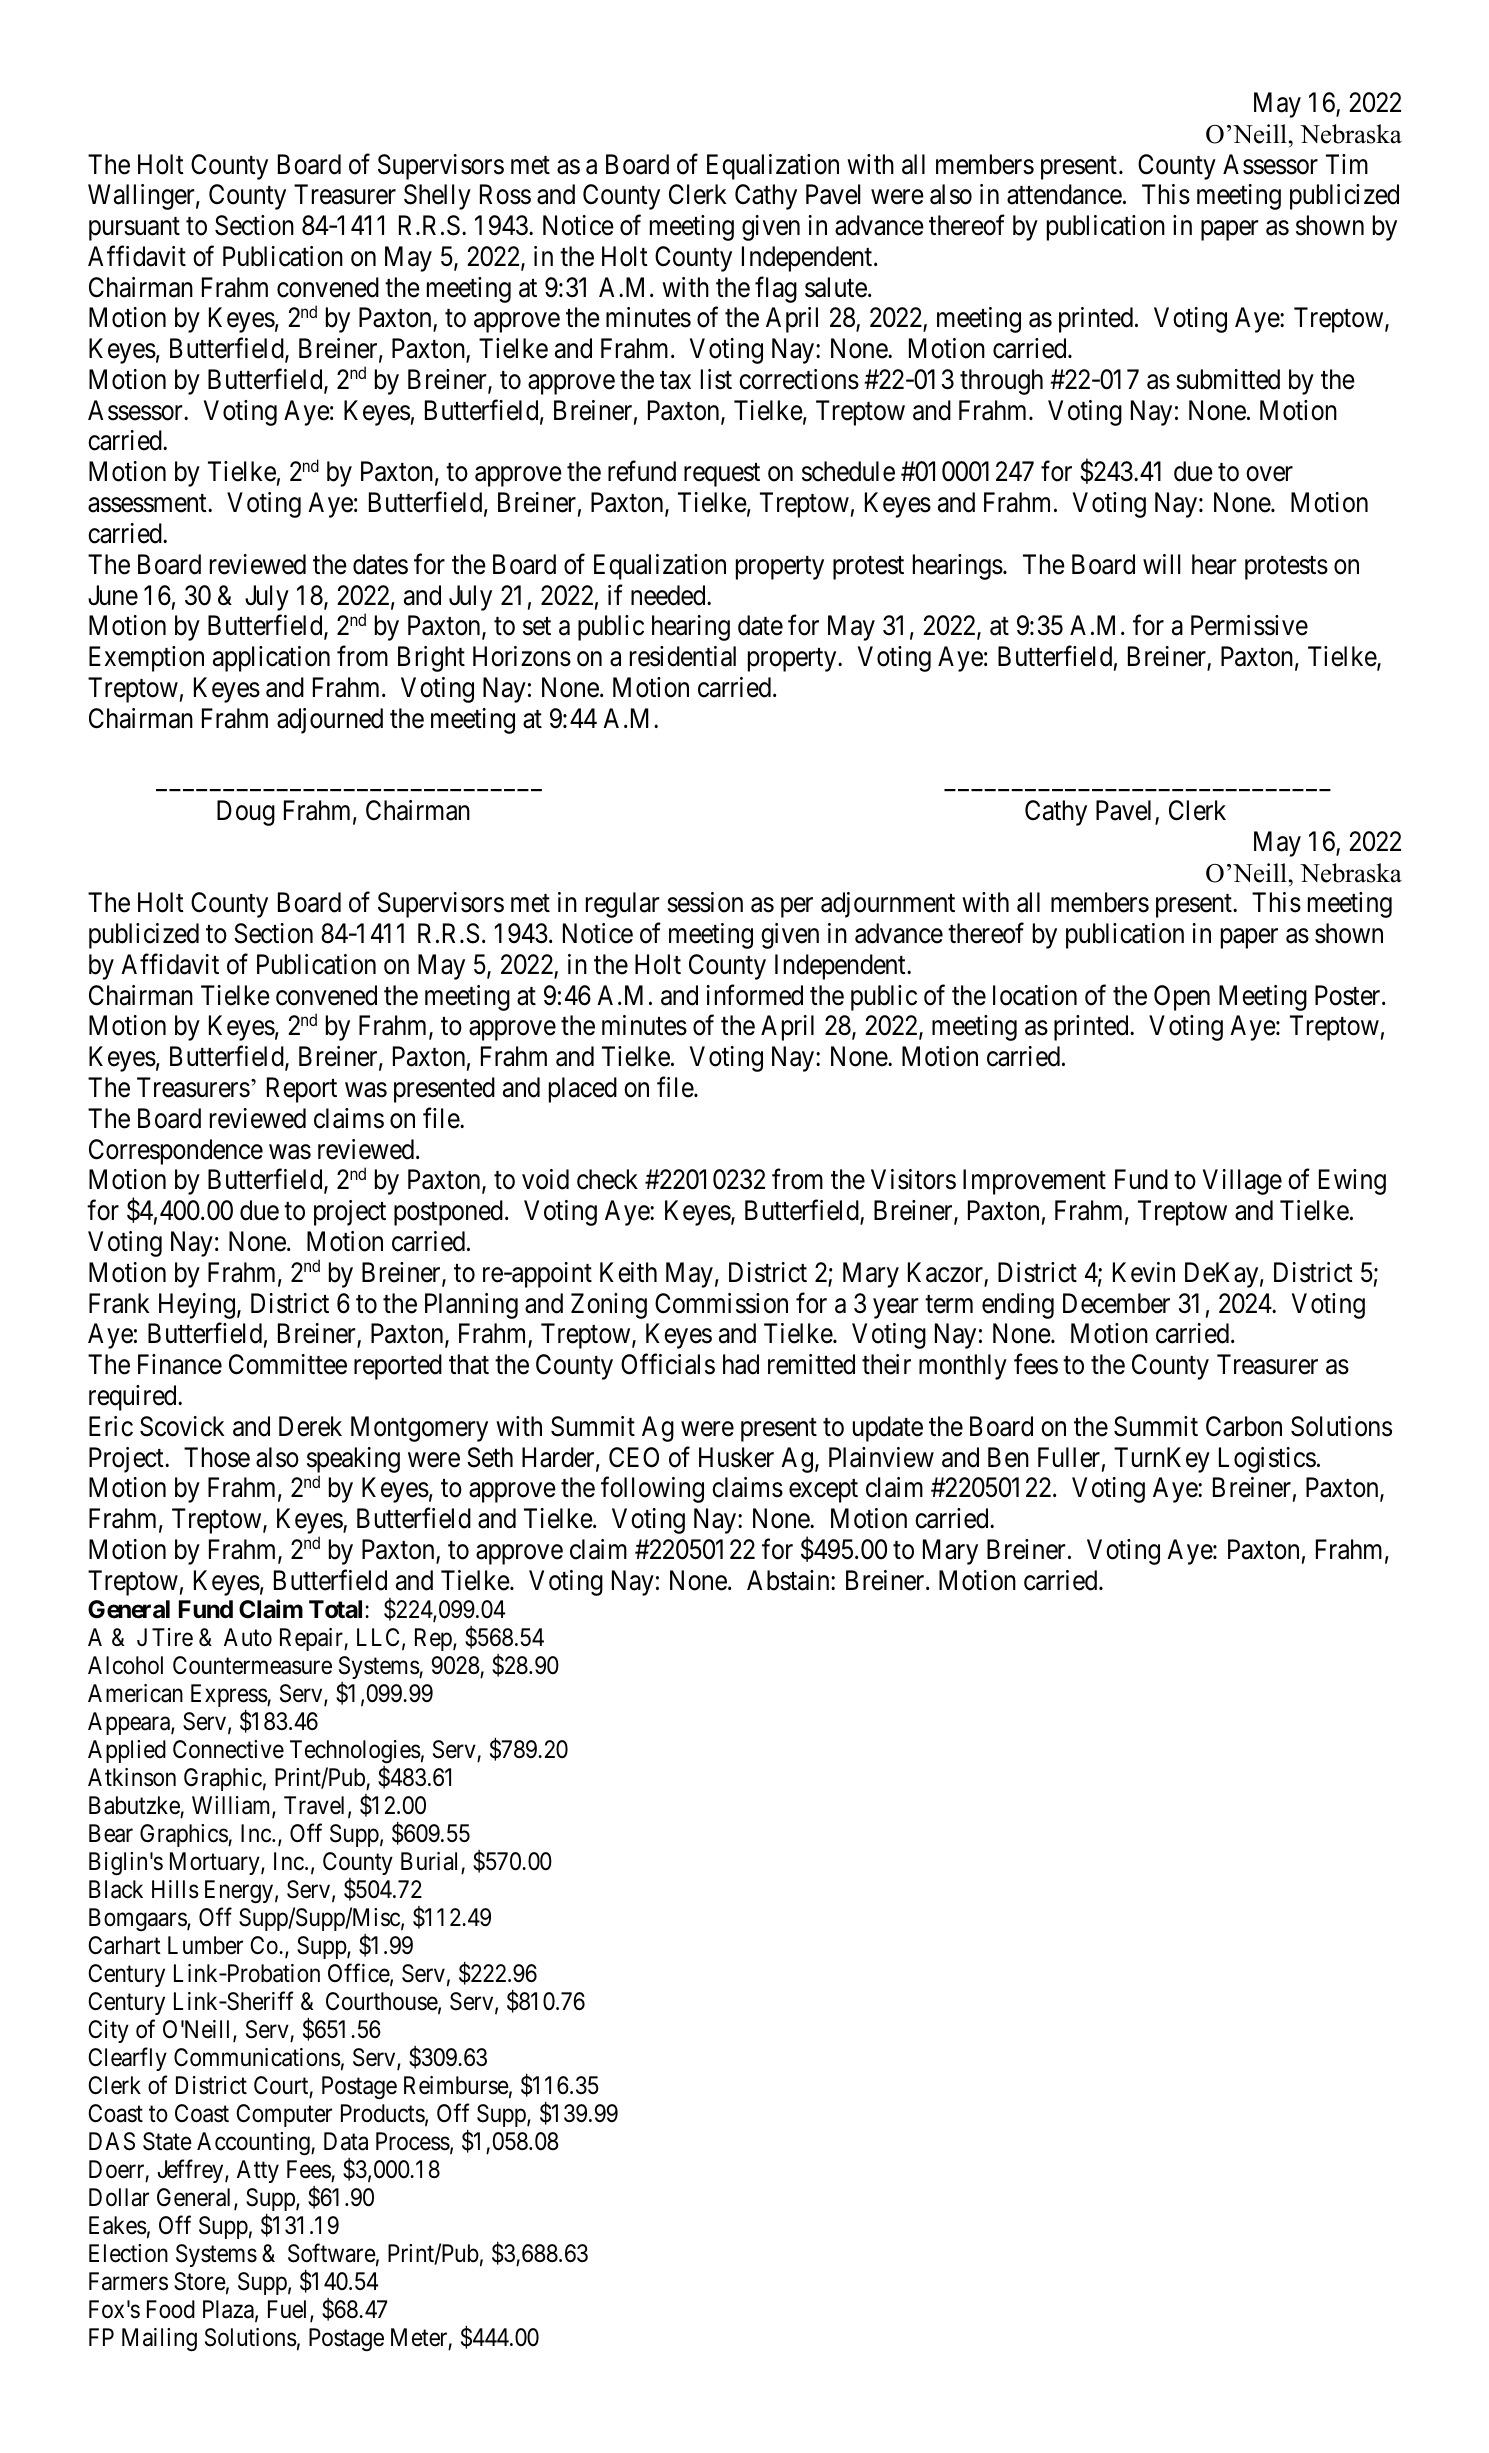 Image resolution: width=1489 pixels, height=2453 pixels. What do you see at coordinates (289, 2310) in the screenshot?
I see `Fuel` at bounding box center [289, 2310].
